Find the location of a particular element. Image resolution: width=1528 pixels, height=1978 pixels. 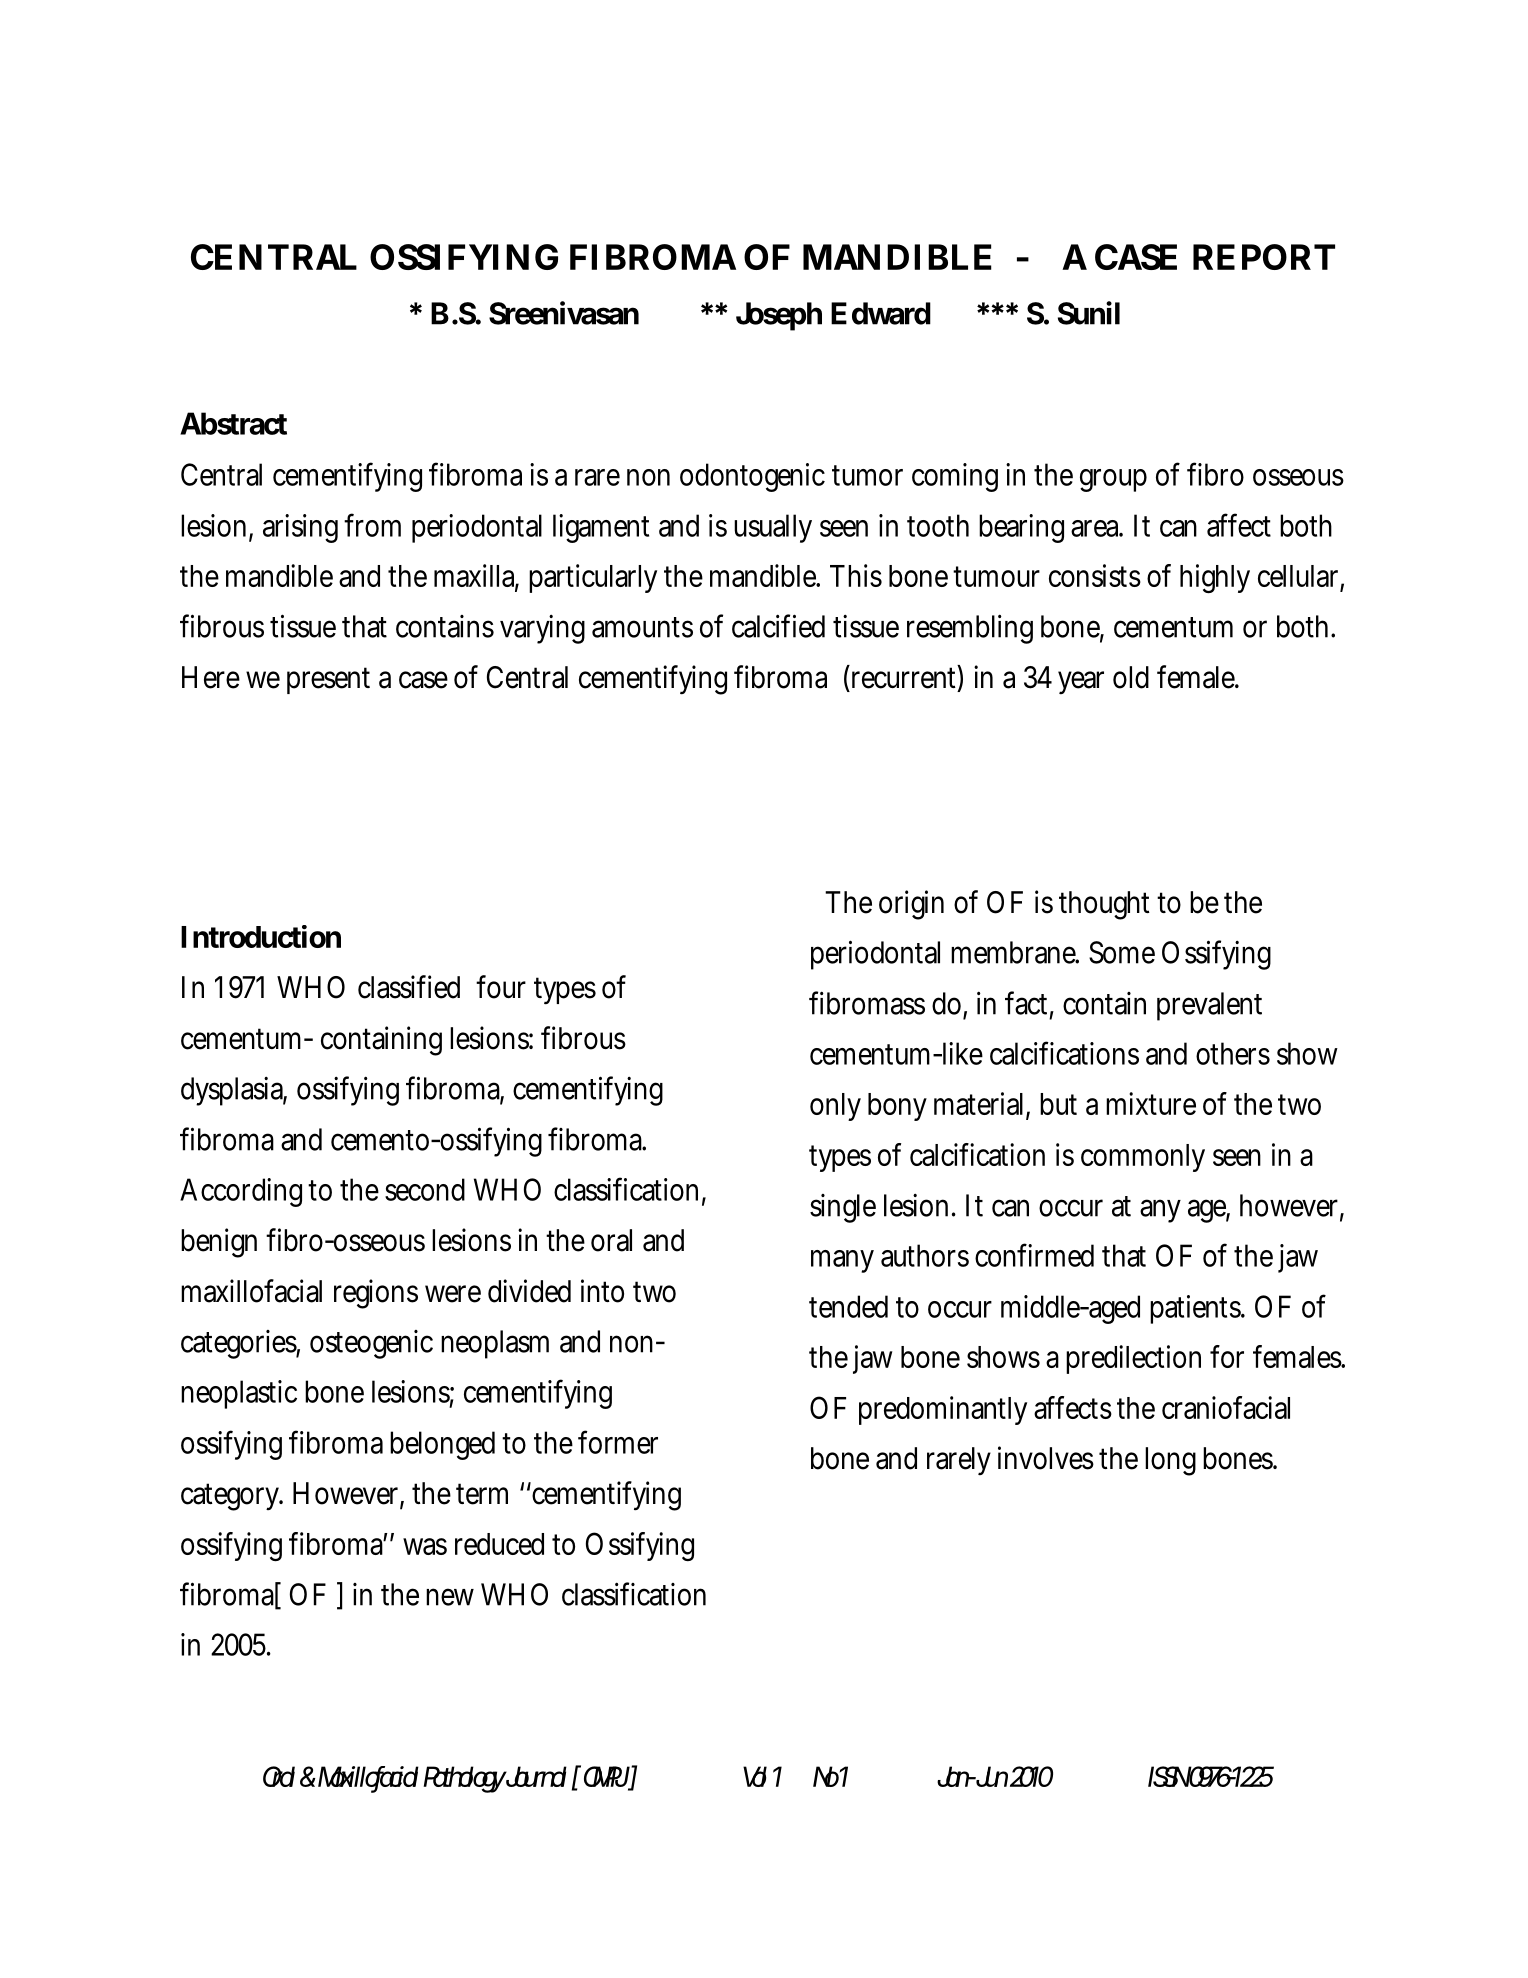

old is located at coordinates (1131, 677).
